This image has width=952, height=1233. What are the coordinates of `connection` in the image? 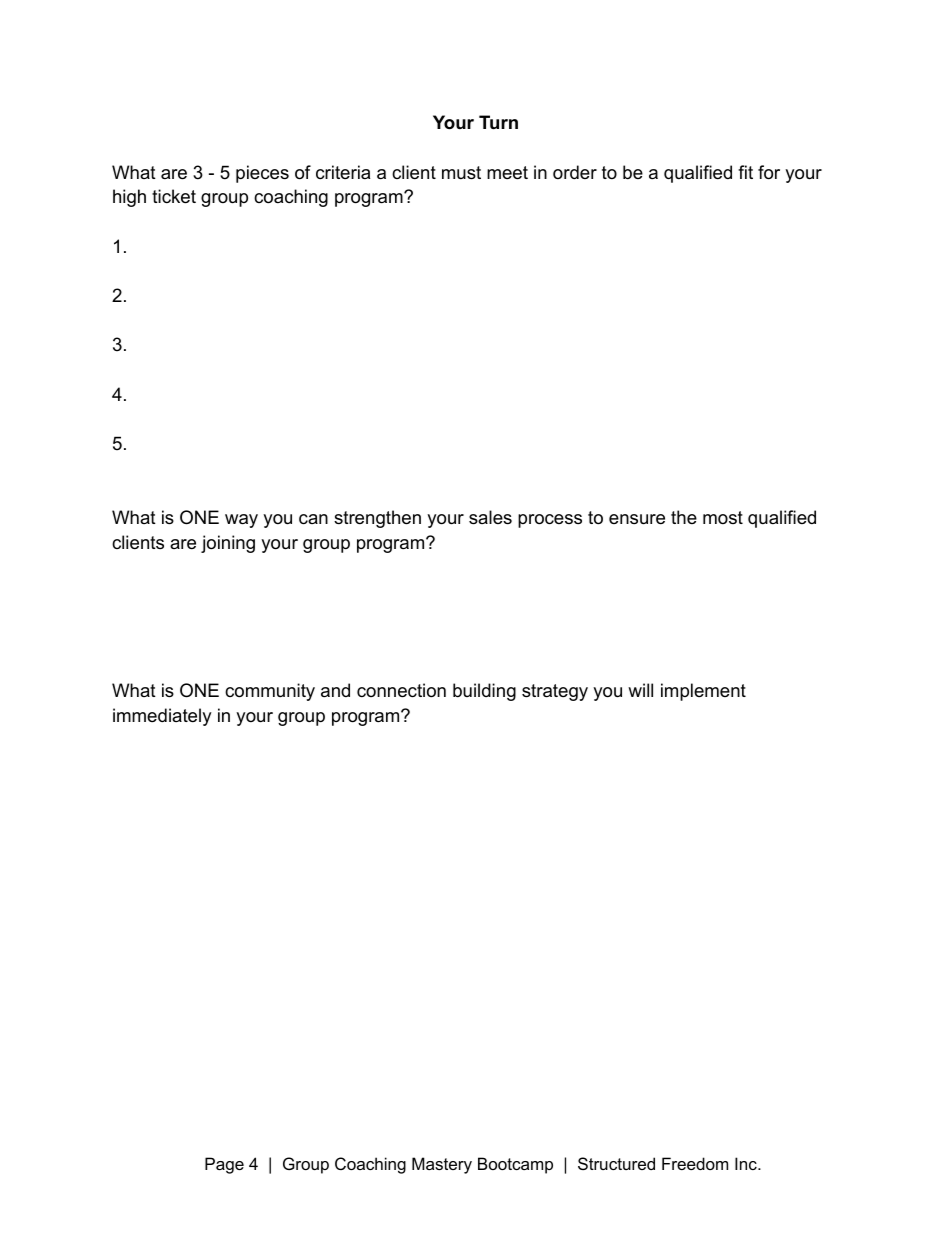 It's located at (401, 690).
